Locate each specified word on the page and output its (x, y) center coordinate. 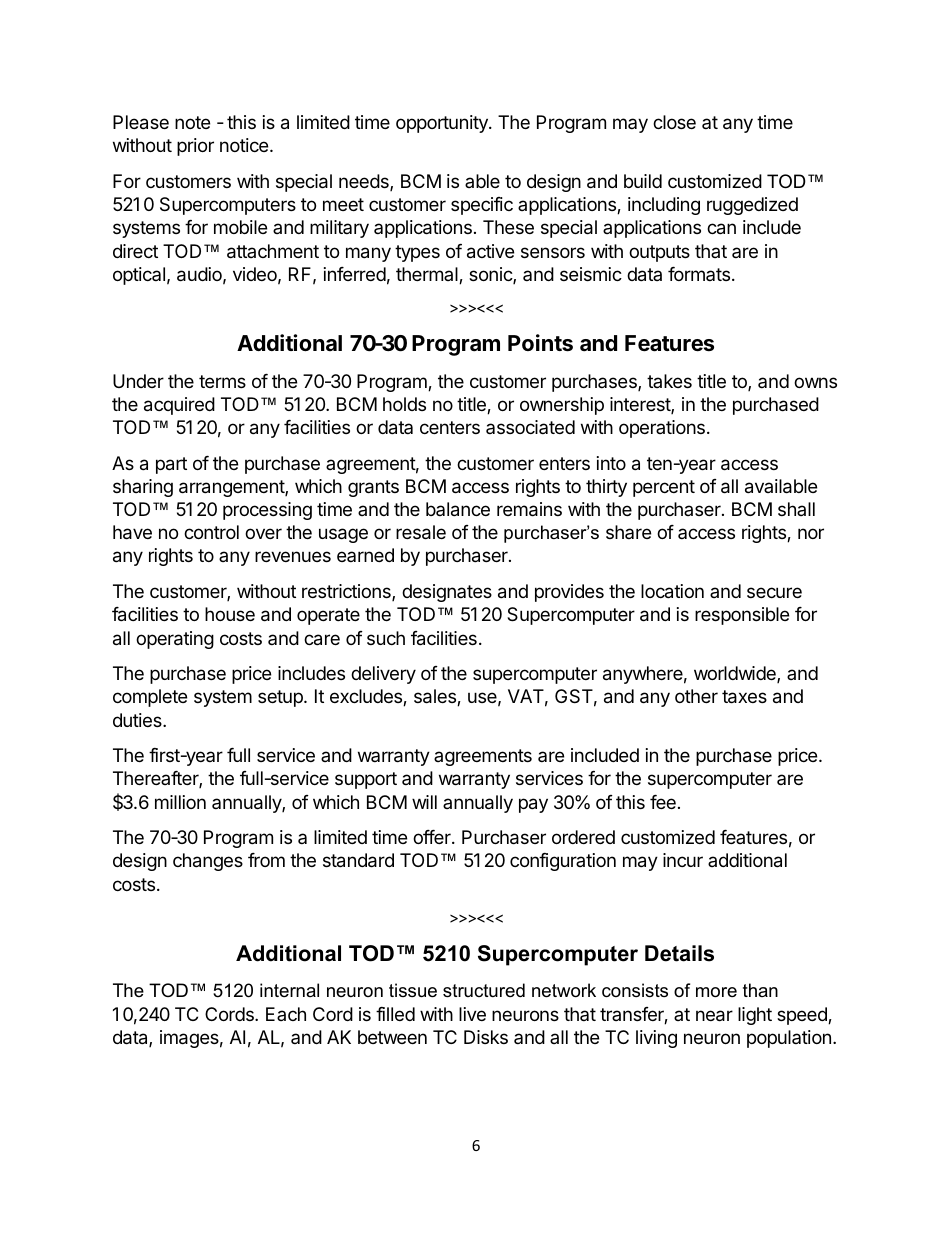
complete (150, 698)
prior (195, 147)
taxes (744, 697)
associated (530, 427)
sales (436, 697)
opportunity (443, 124)
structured (484, 990)
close (674, 122)
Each (286, 1014)
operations (662, 429)
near (714, 1016)
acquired (179, 406)
